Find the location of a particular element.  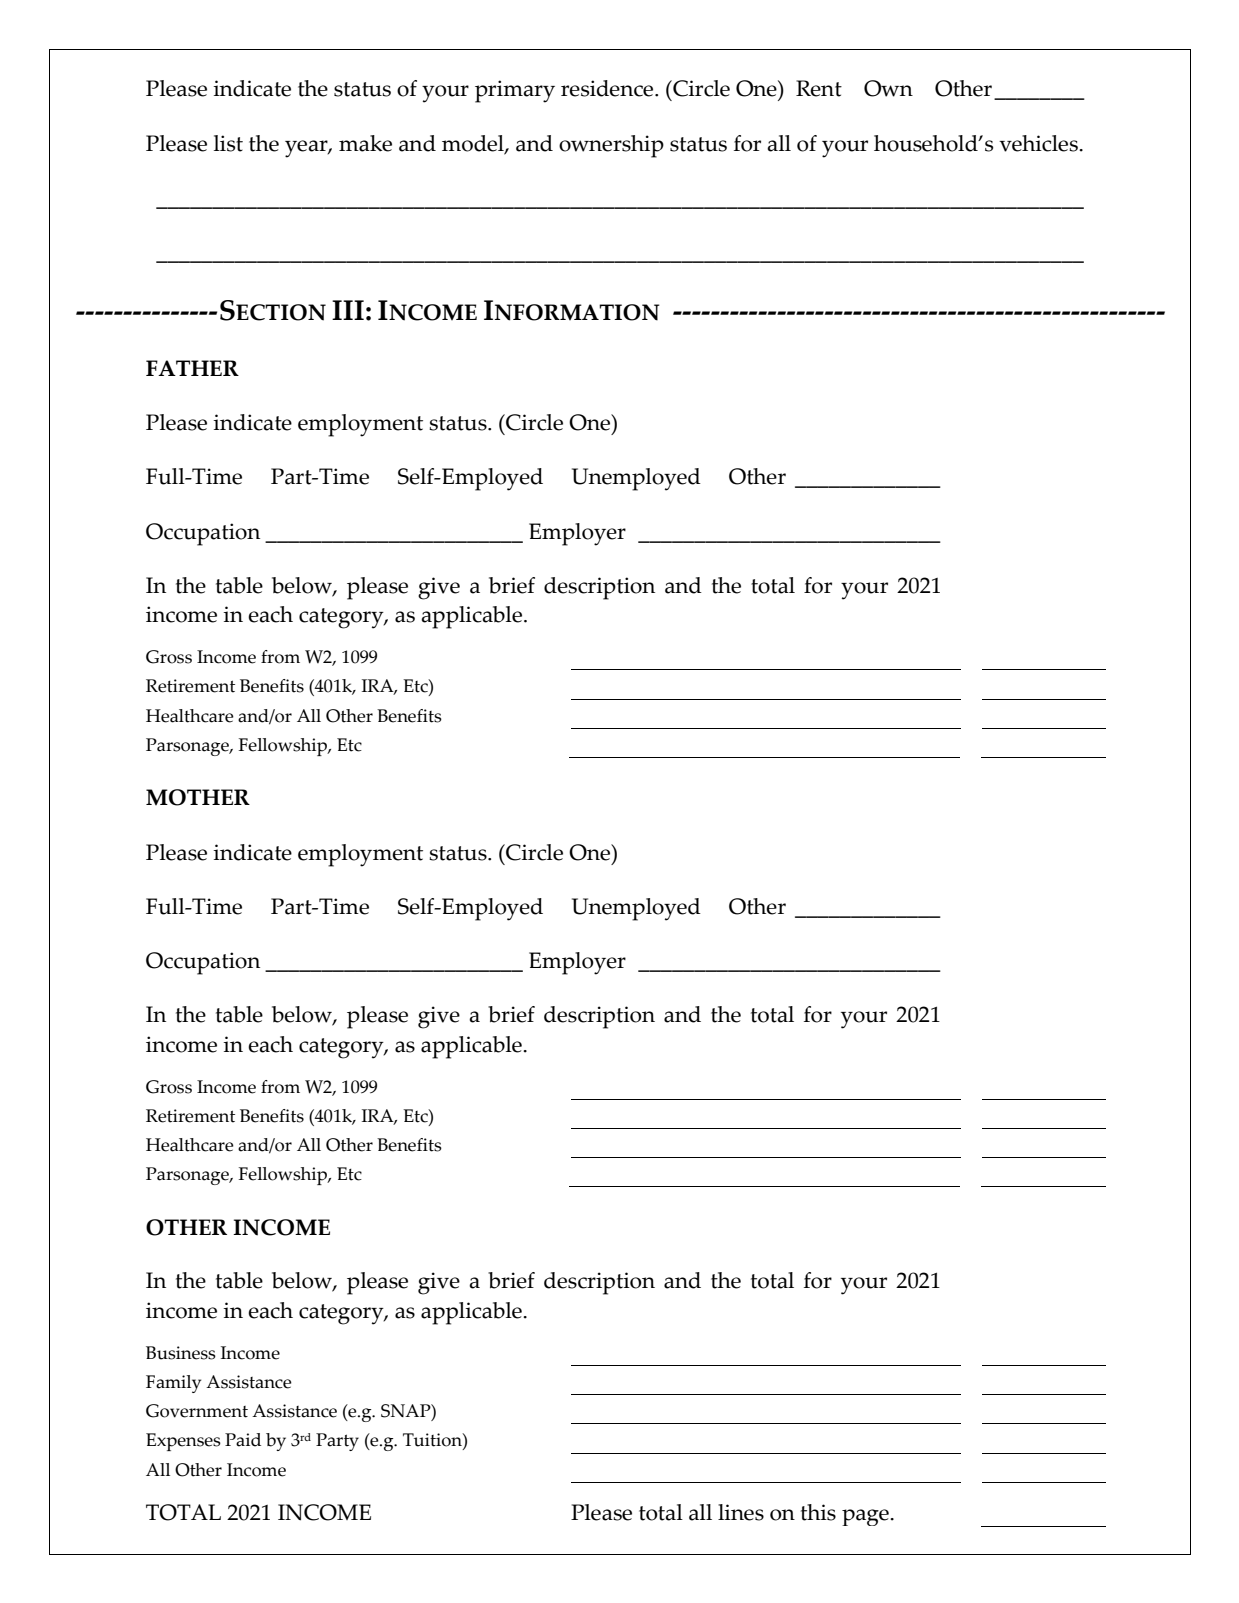

Paid is located at coordinates (243, 1440).
